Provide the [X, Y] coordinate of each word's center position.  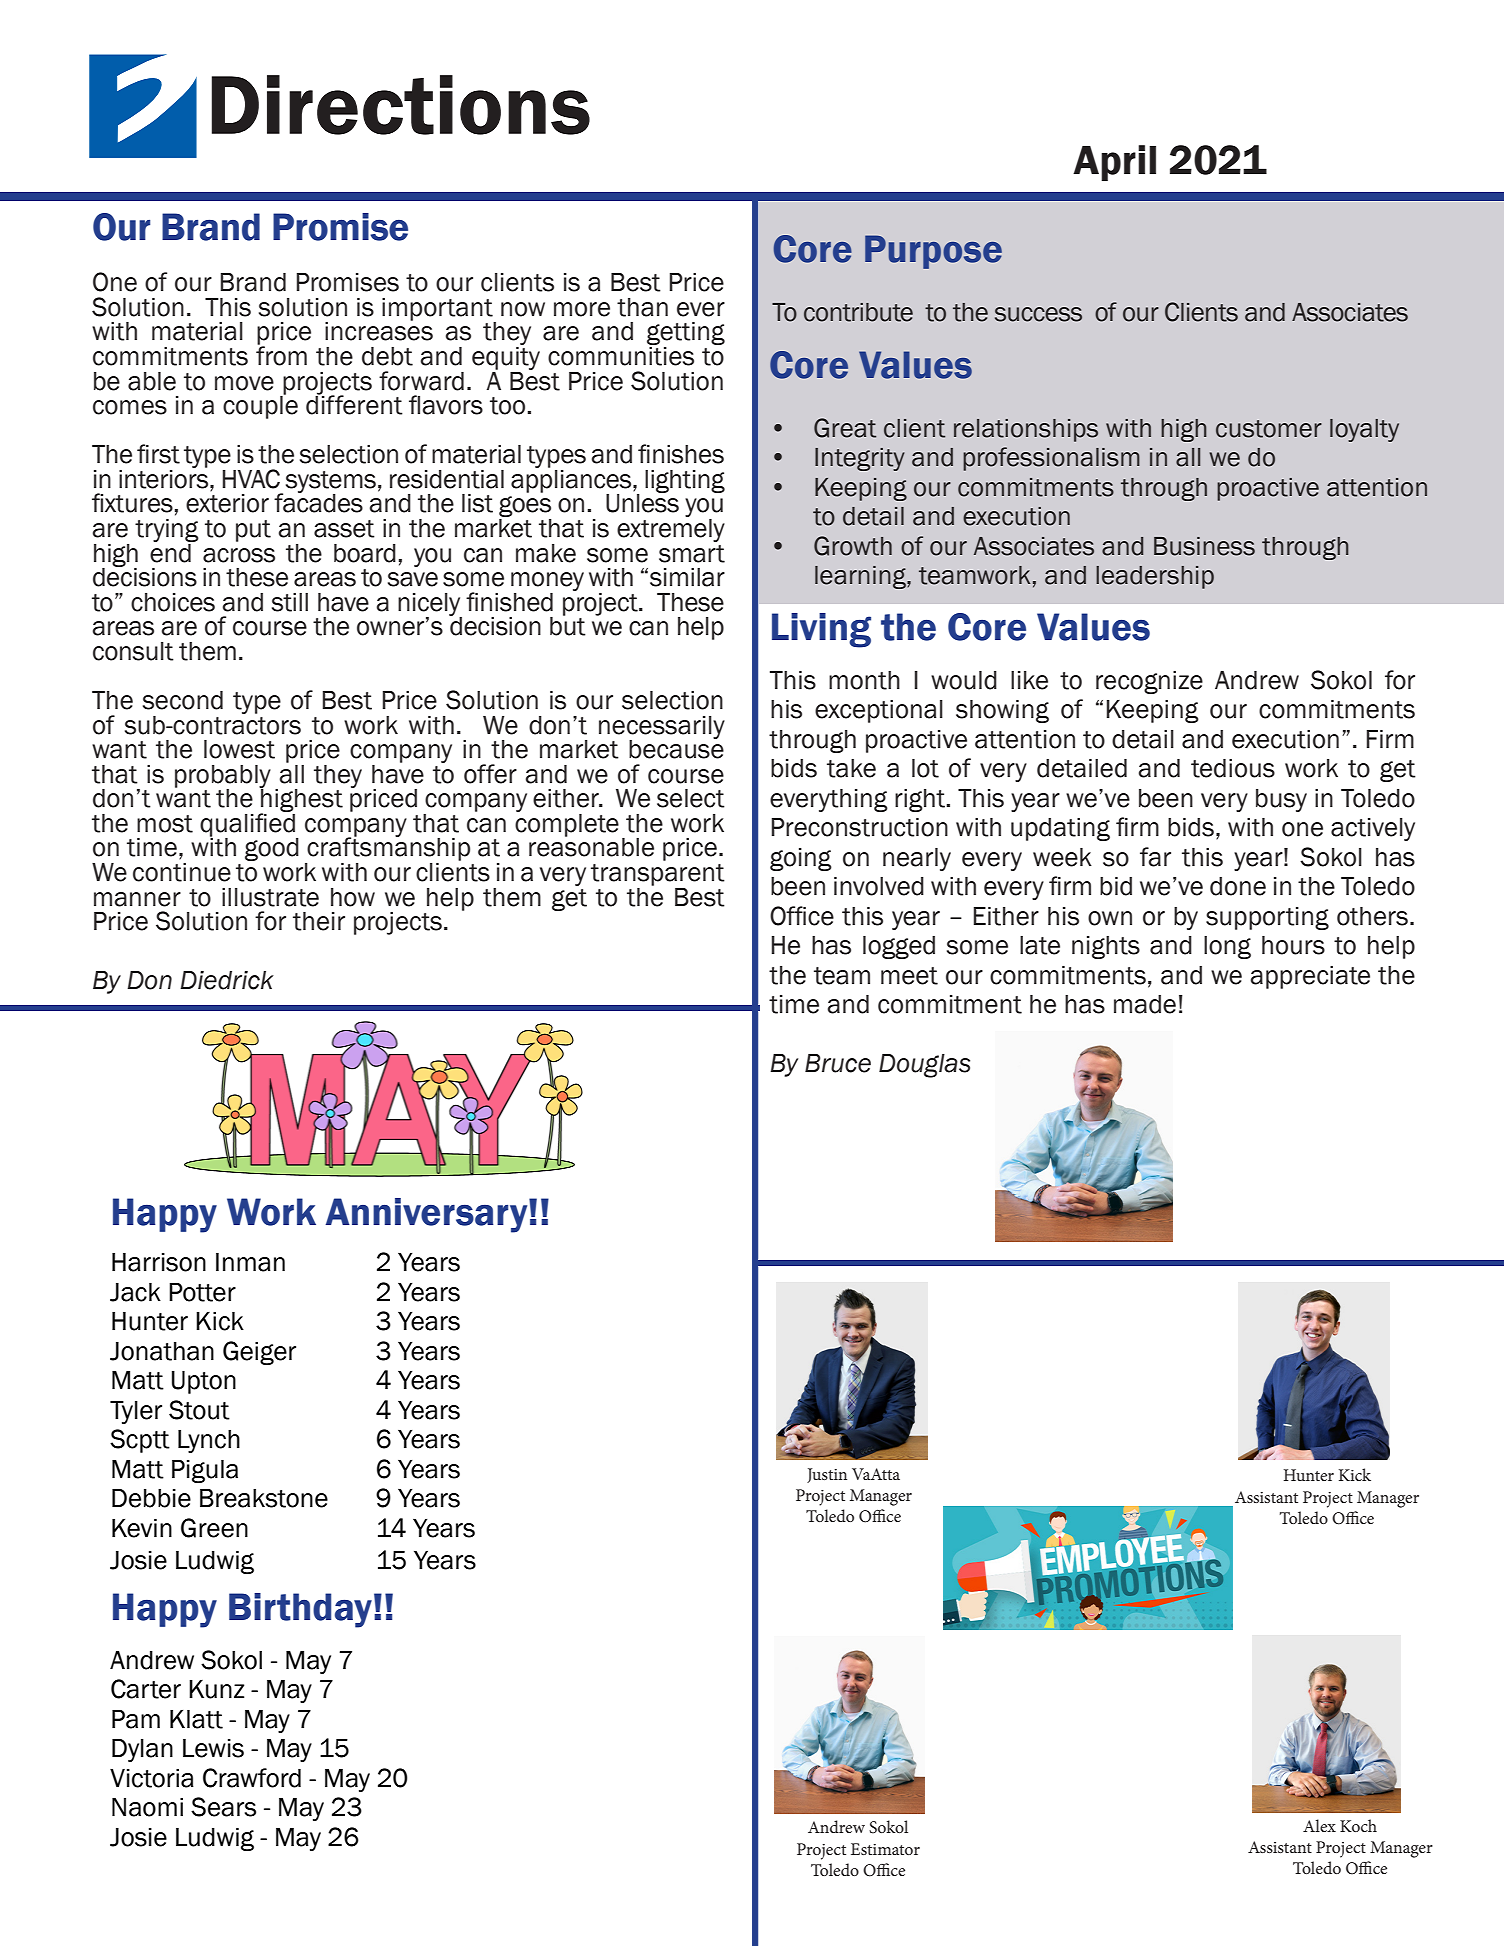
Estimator [885, 1849]
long [1227, 947]
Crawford [252, 1778]
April [1114, 163]
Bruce [838, 1063]
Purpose [933, 252]
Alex [1319, 1825]
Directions [401, 105]
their [319, 921]
